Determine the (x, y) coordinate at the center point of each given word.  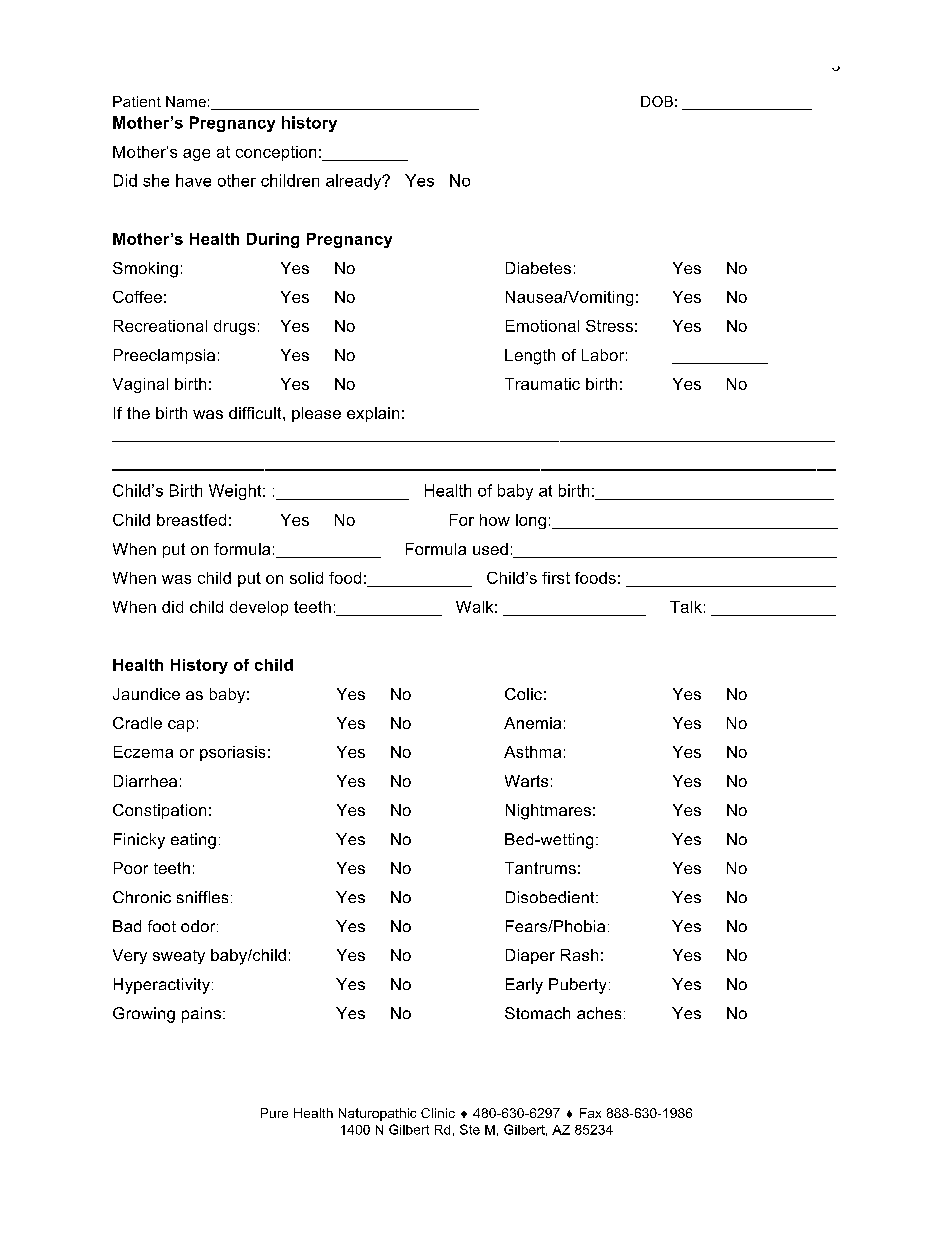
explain (373, 414)
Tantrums (540, 868)
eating (193, 841)
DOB (657, 101)
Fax (590, 1113)
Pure (274, 1113)
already (355, 182)
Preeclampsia (164, 356)
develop (259, 608)
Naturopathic (377, 1114)
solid (306, 578)
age (196, 155)
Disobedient (551, 897)
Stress (609, 326)
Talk (686, 607)
